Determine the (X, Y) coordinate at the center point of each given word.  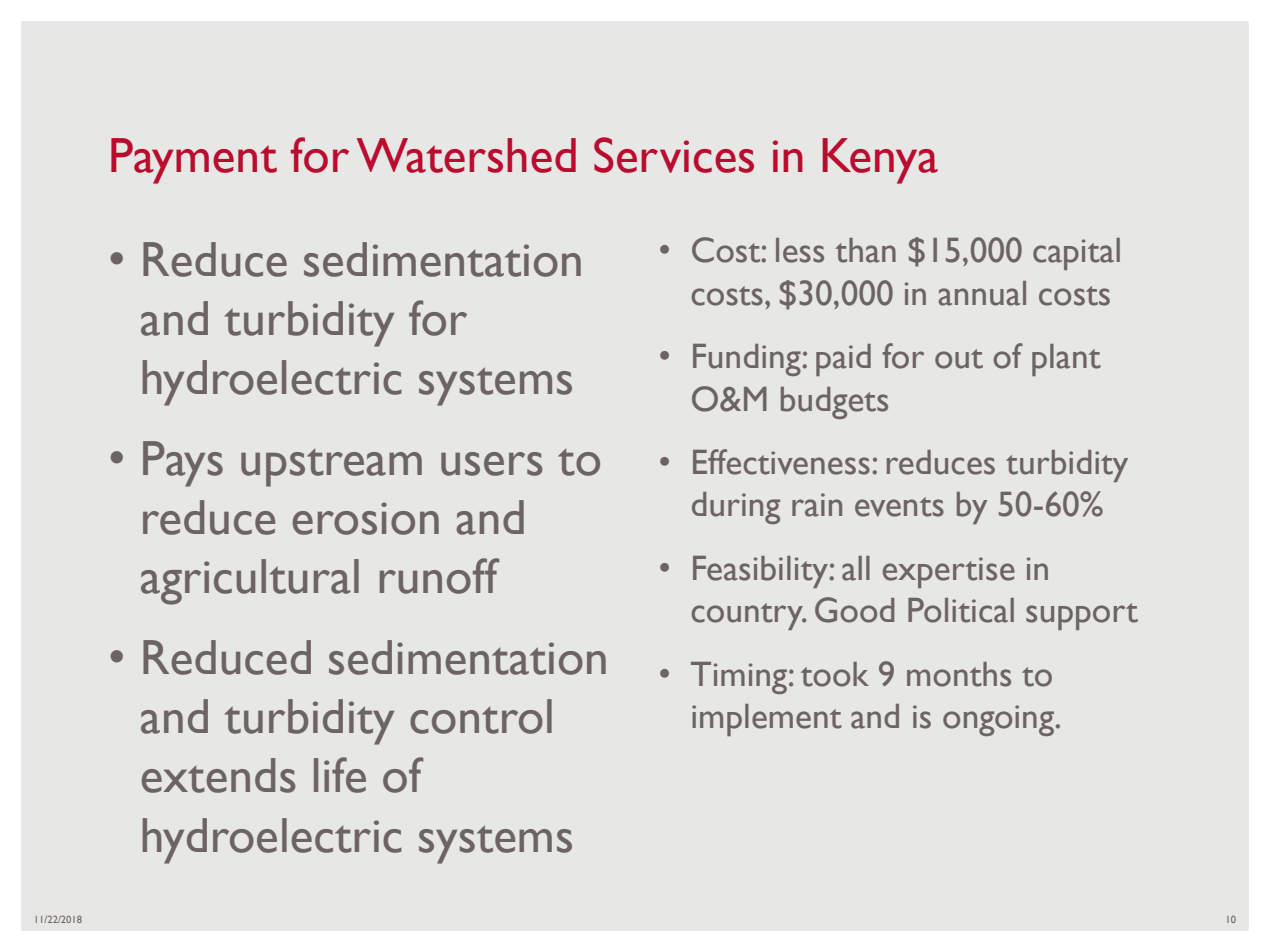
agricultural (250, 582)
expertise (949, 572)
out (959, 359)
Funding (748, 360)
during (736, 508)
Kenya (880, 161)
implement (767, 720)
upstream (331, 468)
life (340, 775)
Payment (194, 161)
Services (674, 155)
